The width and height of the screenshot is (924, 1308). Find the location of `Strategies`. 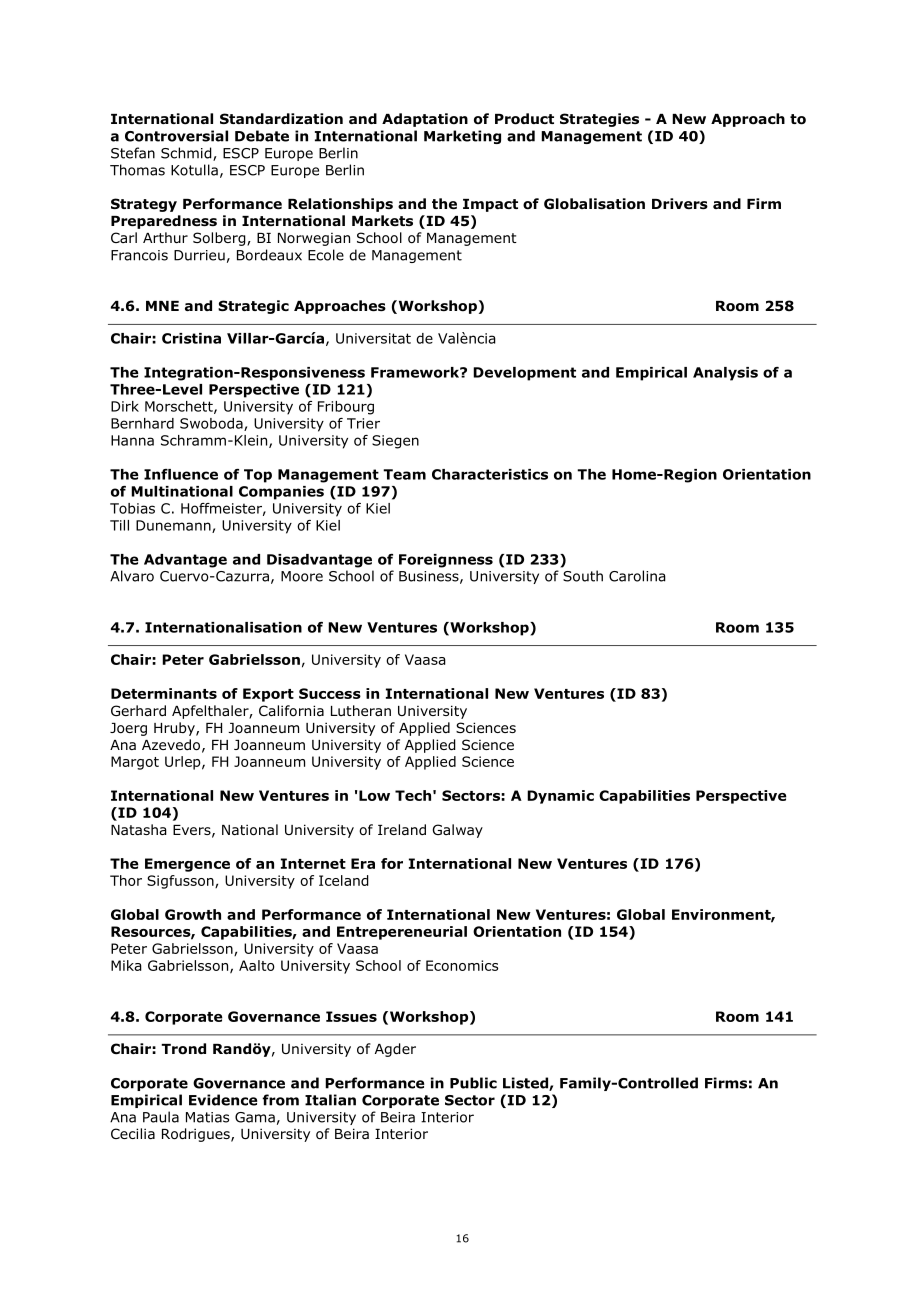

Strategies is located at coordinates (599, 120).
